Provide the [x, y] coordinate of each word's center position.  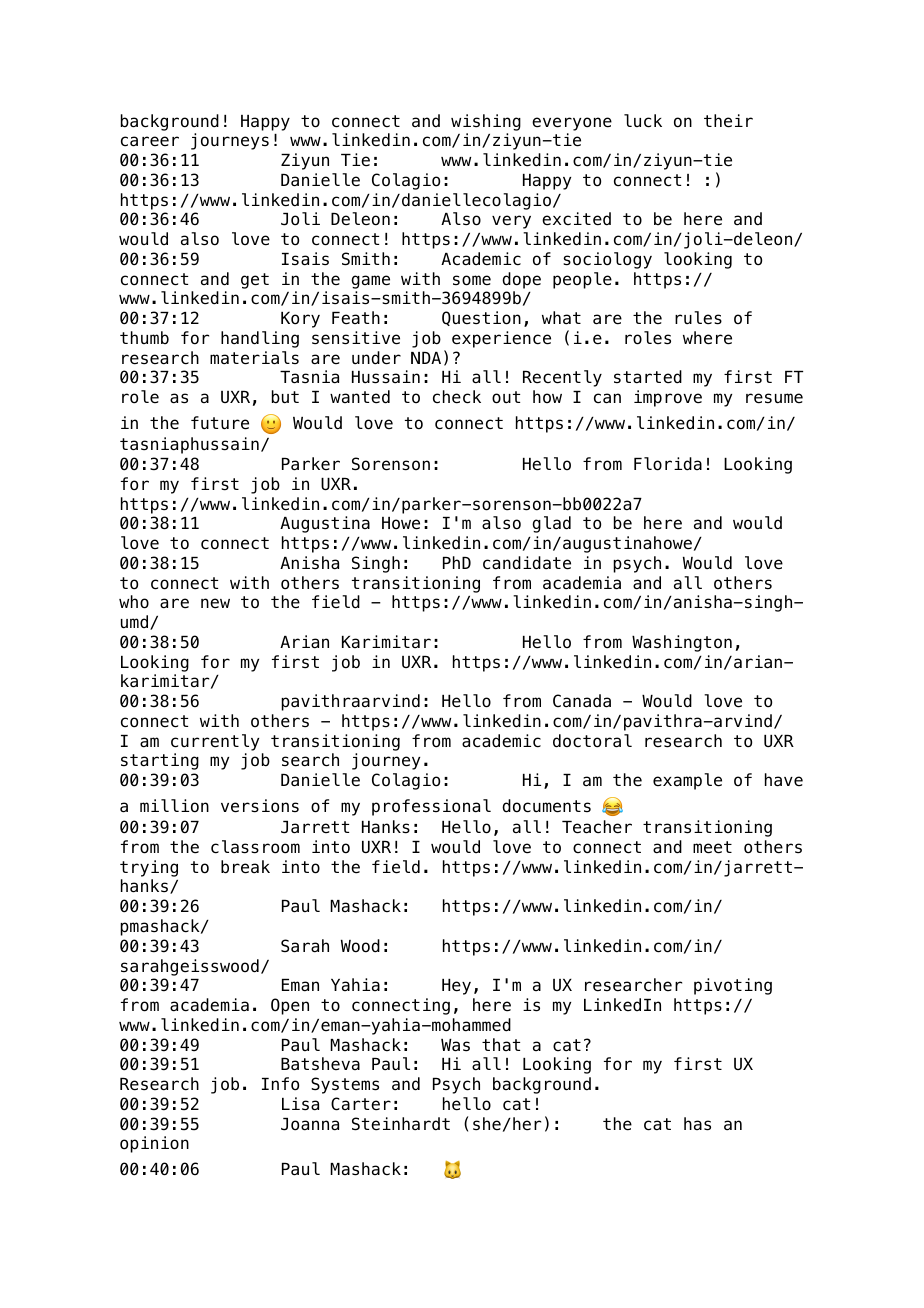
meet [712, 847]
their [728, 121]
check [457, 397]
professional [431, 807]
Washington [682, 643]
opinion [154, 1144]
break [245, 867]
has [697, 1124]
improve [668, 398]
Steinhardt [401, 1124]
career [150, 141]
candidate [527, 563]
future [220, 423]
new [215, 603]
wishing [486, 122]
